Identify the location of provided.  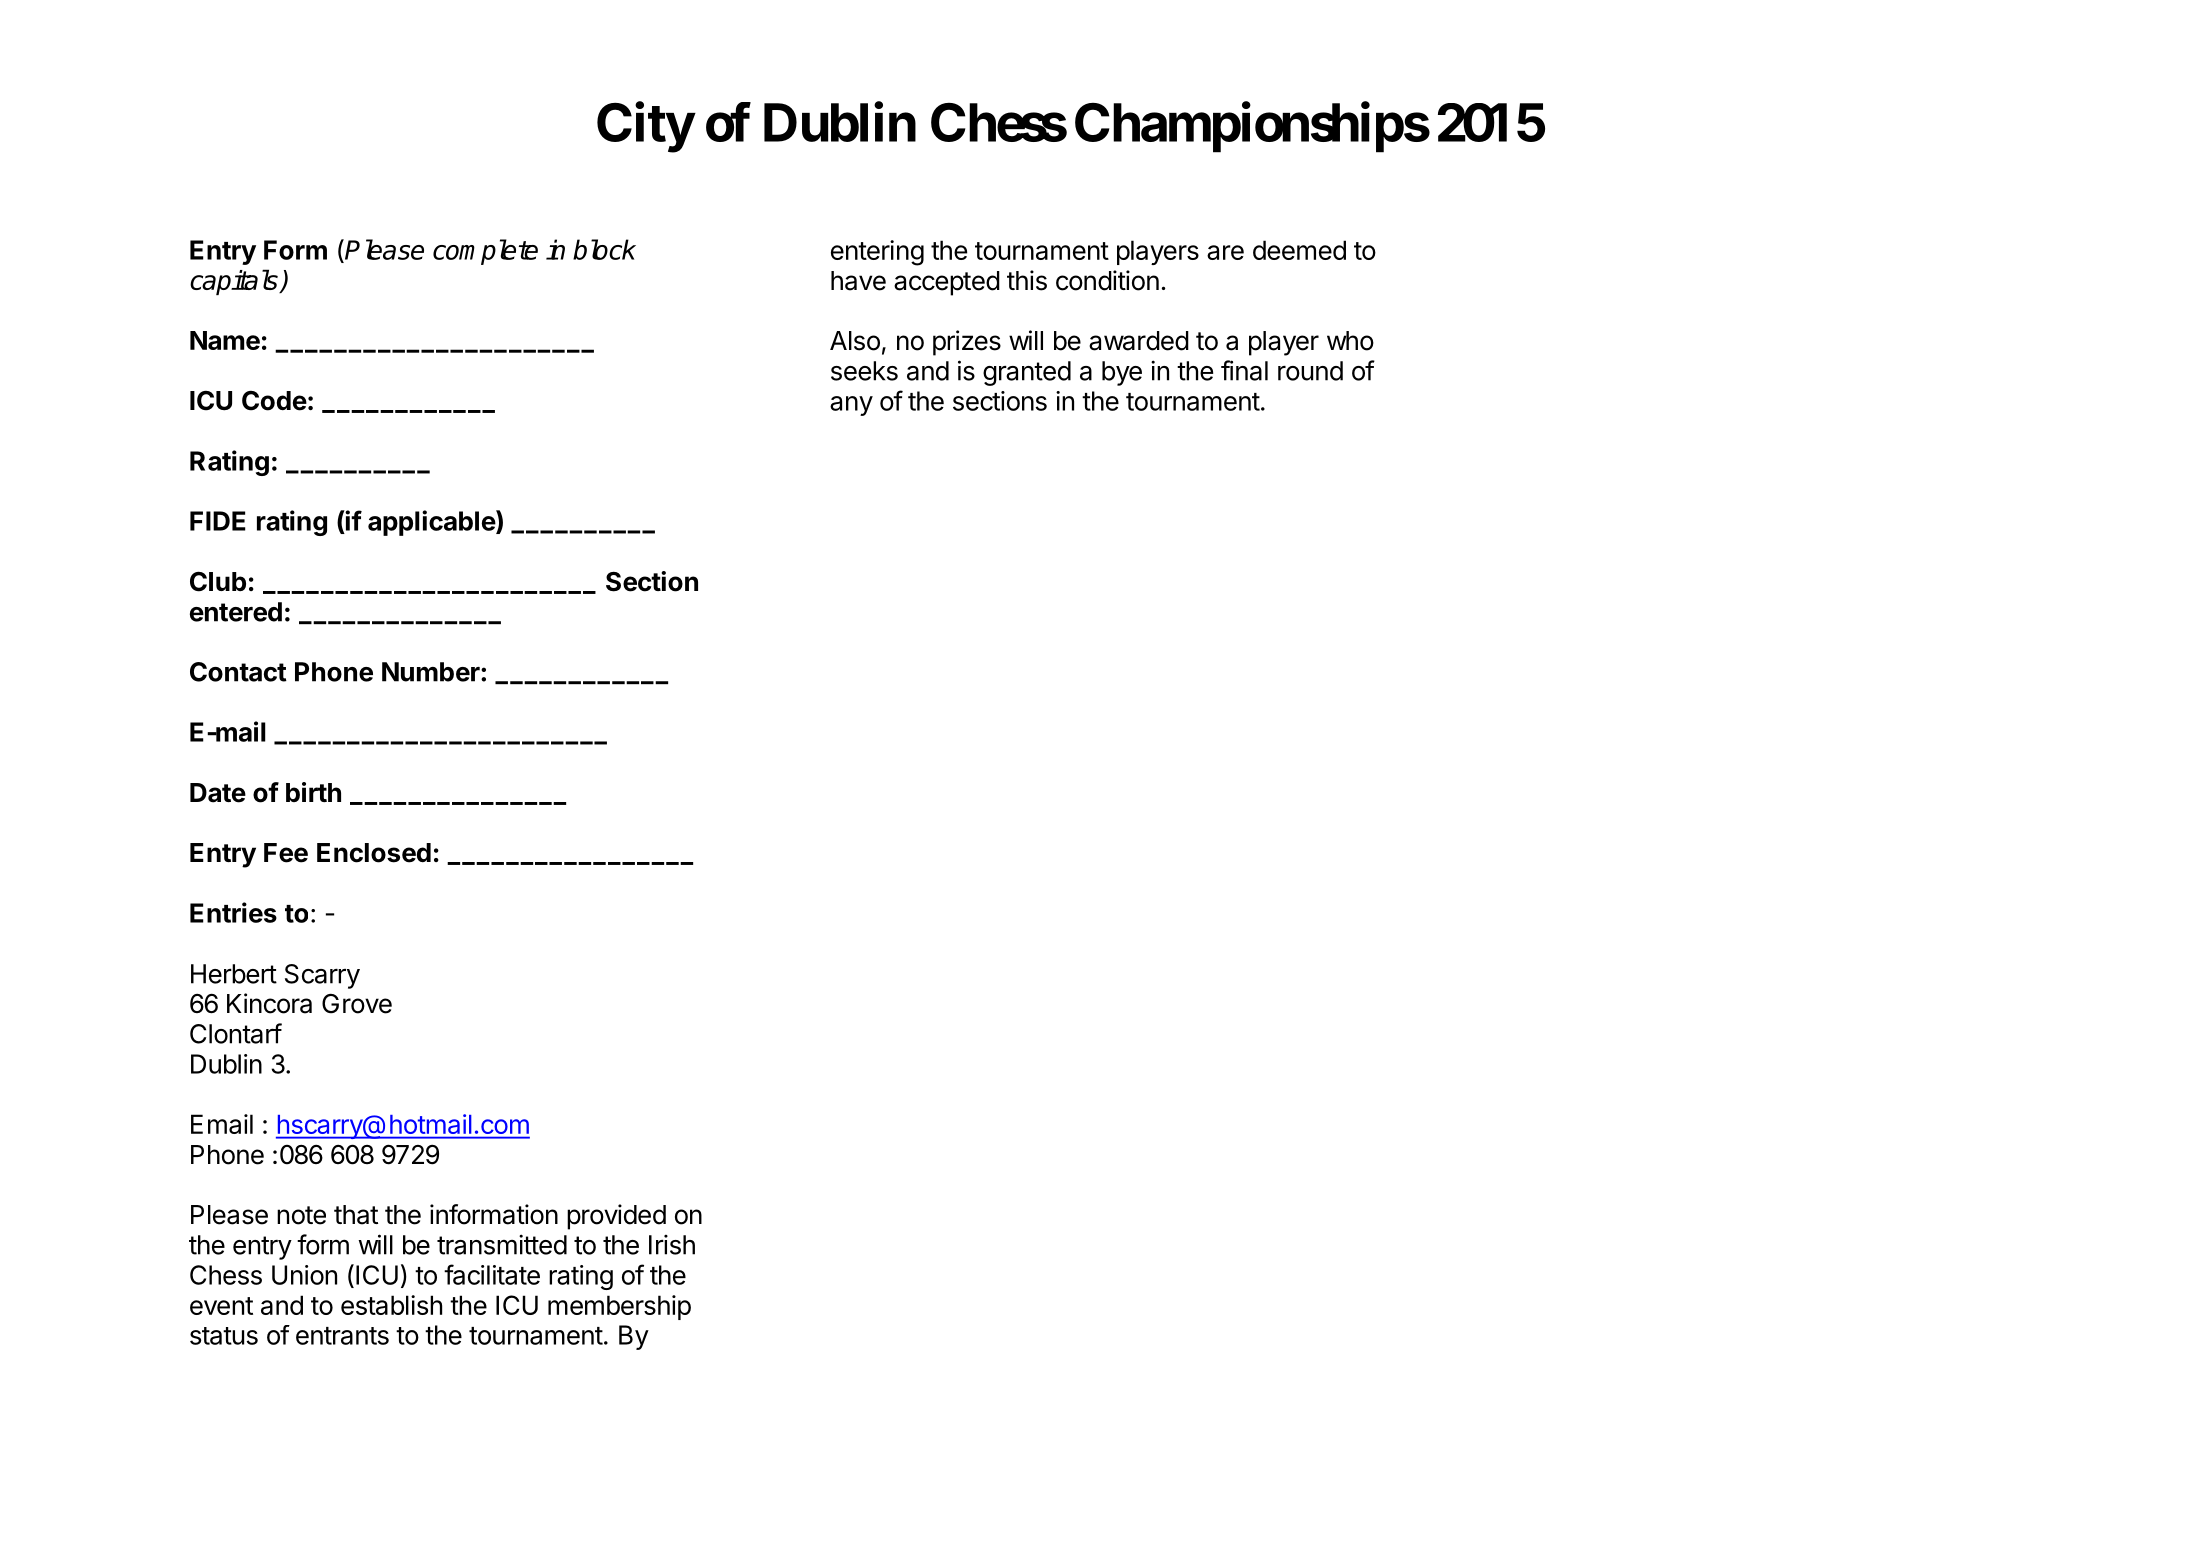
(616, 1217).
